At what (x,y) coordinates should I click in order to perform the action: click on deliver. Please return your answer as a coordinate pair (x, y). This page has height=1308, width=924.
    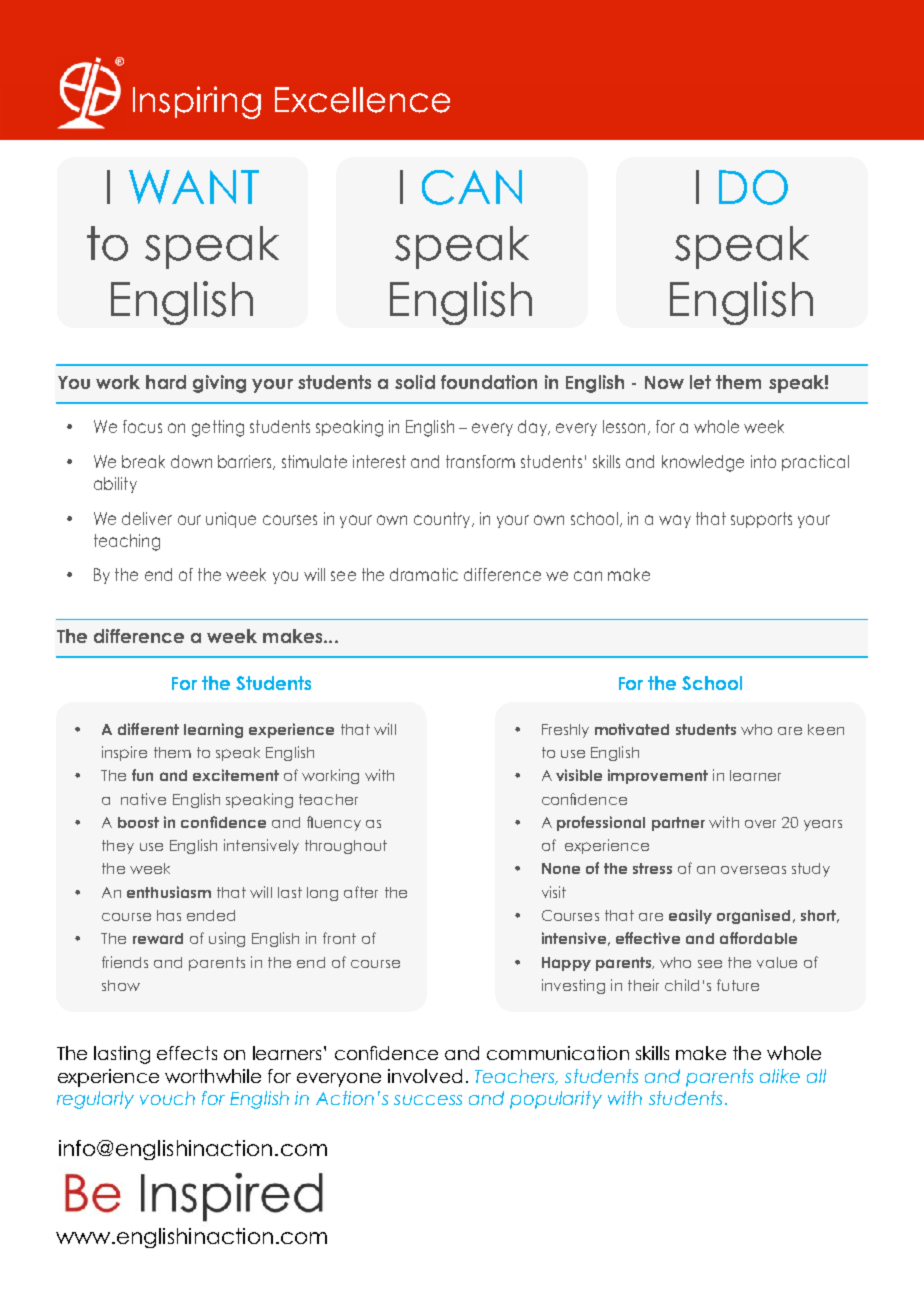
    Looking at the image, I should click on (147, 518).
